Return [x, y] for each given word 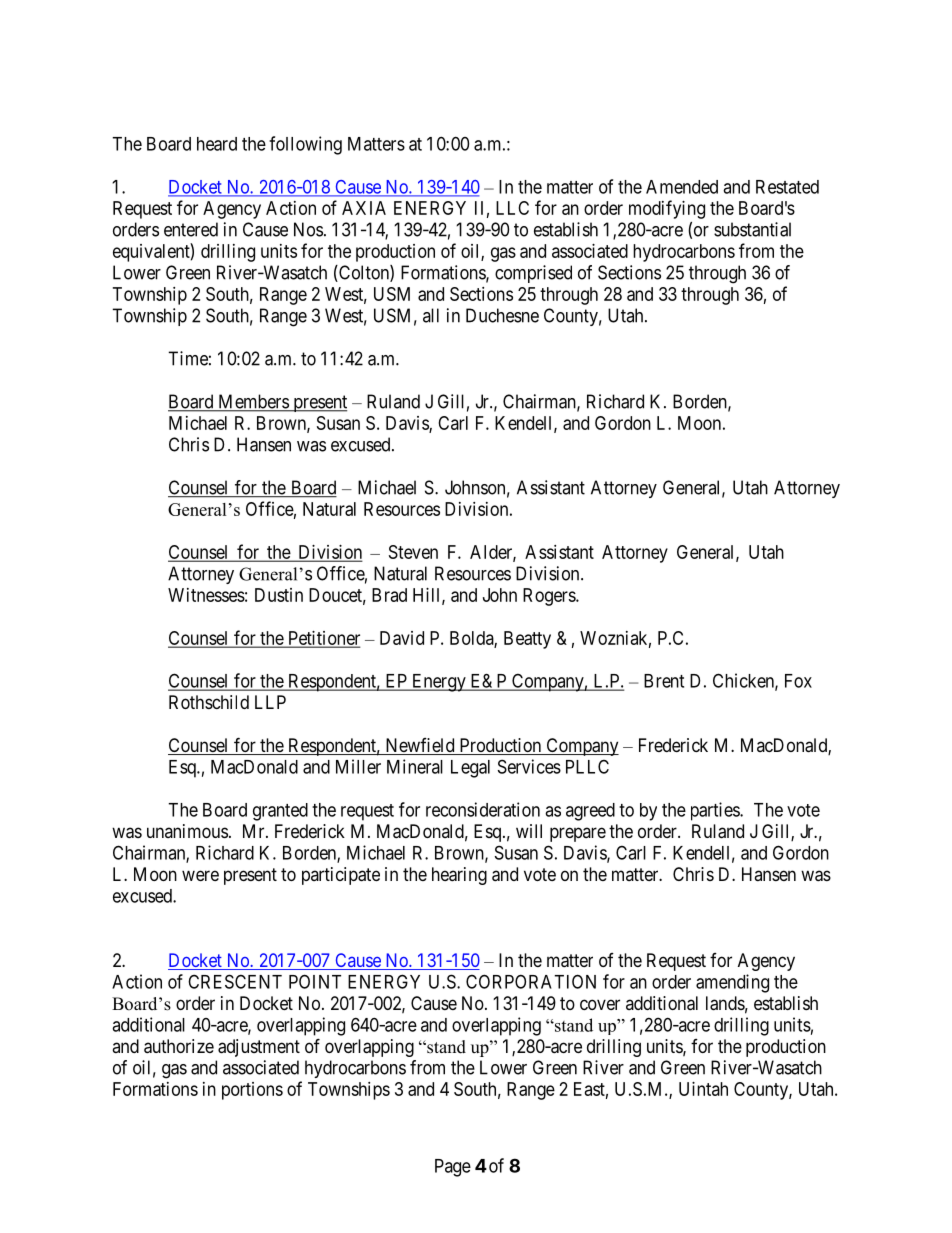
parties [716, 811]
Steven [413, 552]
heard [217, 144]
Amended [682, 187]
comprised [533, 274]
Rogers [550, 597]
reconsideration [483, 809]
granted [280, 812]
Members [253, 402]
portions [252, 1091]
